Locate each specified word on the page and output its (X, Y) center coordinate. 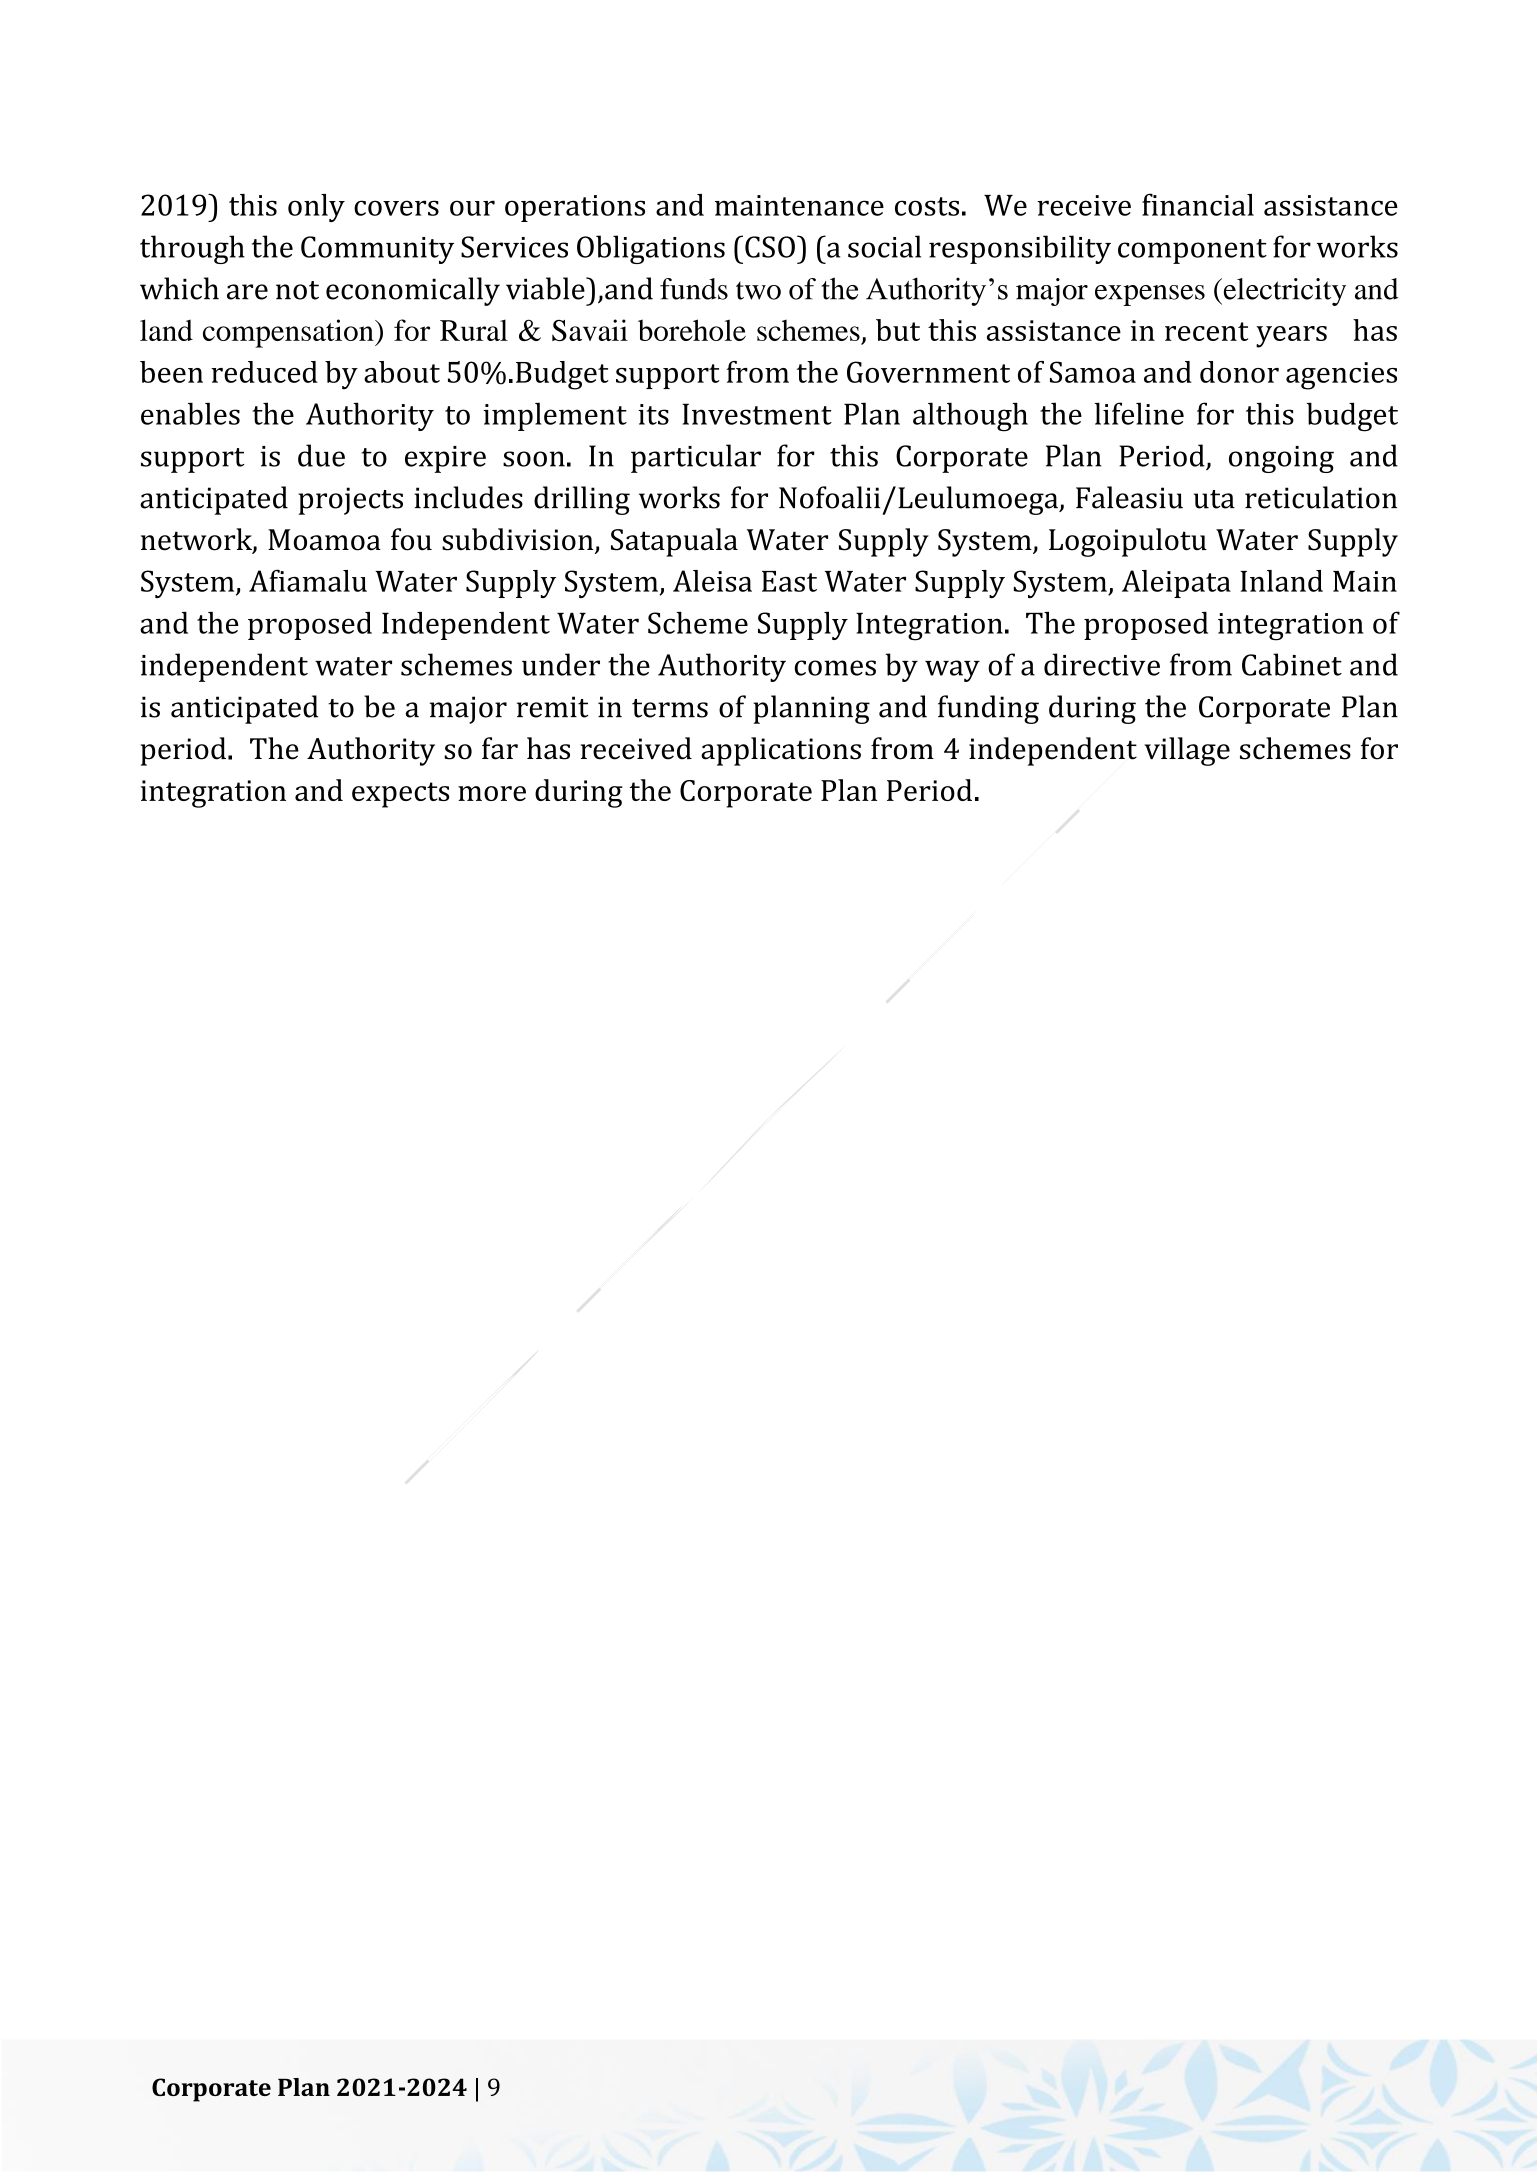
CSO (770, 247)
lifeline (1139, 413)
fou (411, 539)
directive (1102, 664)
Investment (757, 414)
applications (781, 751)
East (789, 581)
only (316, 208)
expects (400, 795)
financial (1198, 204)
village (1187, 751)
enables (190, 413)
